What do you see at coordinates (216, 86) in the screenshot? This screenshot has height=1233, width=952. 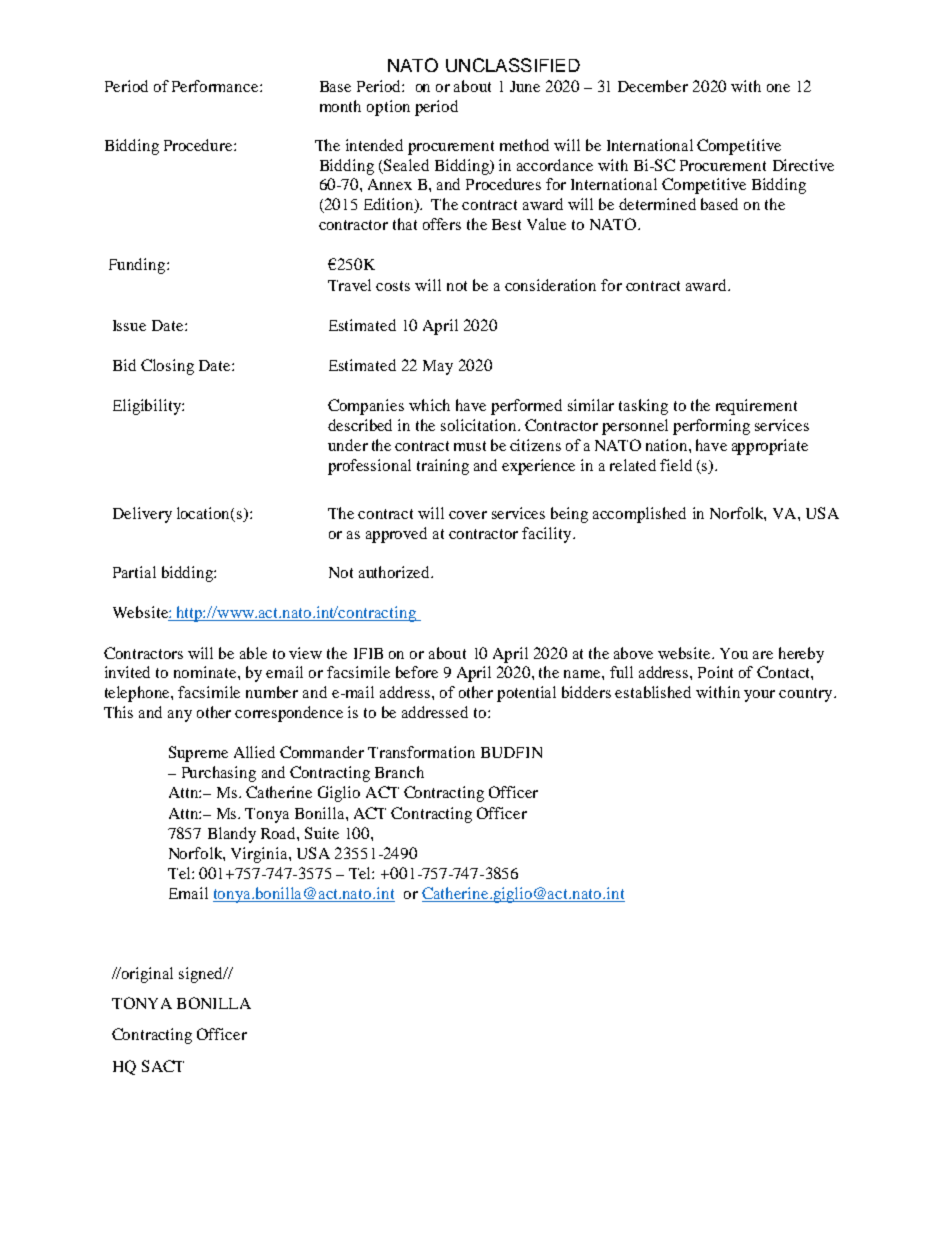 I see `Performance` at bounding box center [216, 86].
